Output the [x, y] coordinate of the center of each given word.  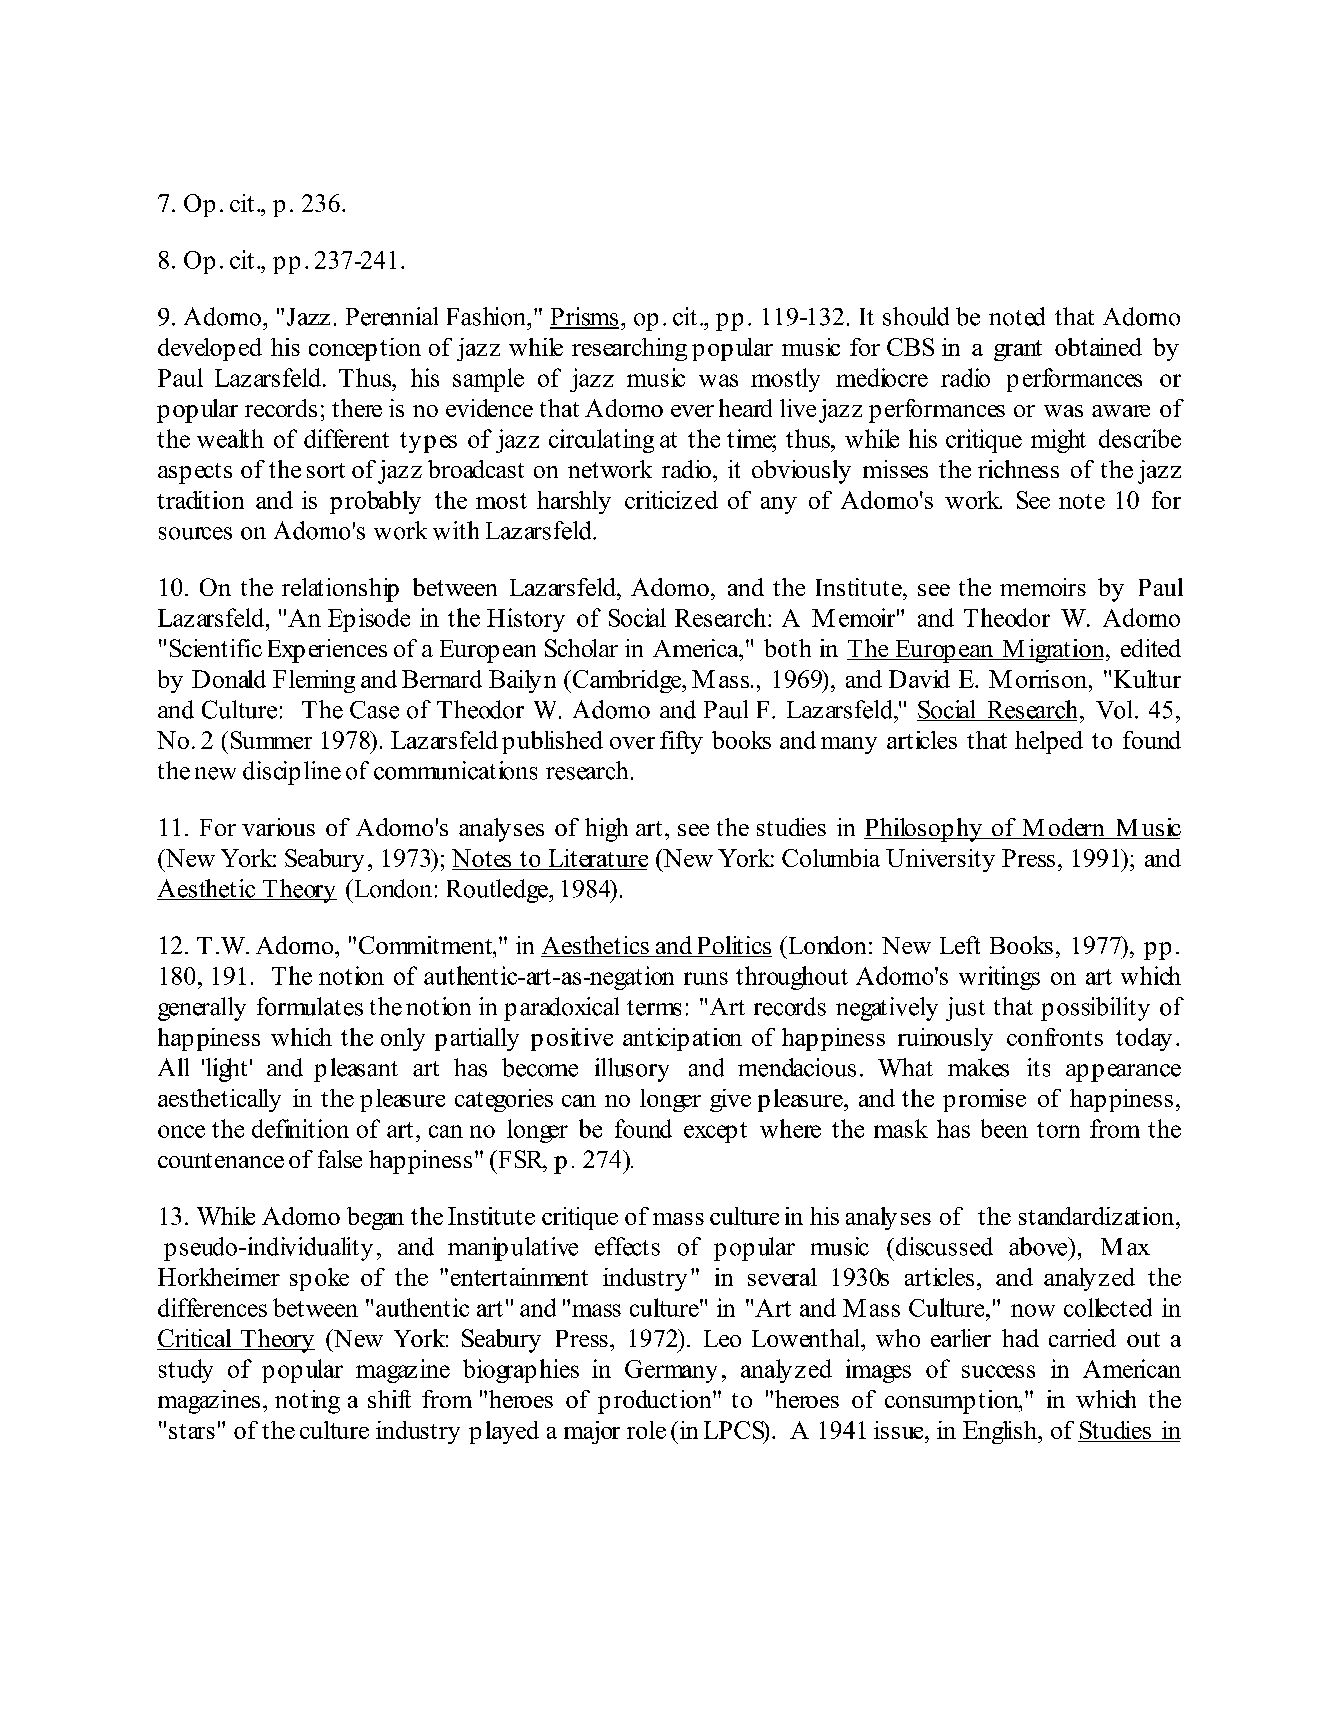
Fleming [314, 681]
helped [1049, 742]
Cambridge [627, 681]
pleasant [356, 1070]
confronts [1055, 1037]
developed [210, 349]
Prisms [584, 317]
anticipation [682, 1039]
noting [307, 1402]
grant [1018, 350]
